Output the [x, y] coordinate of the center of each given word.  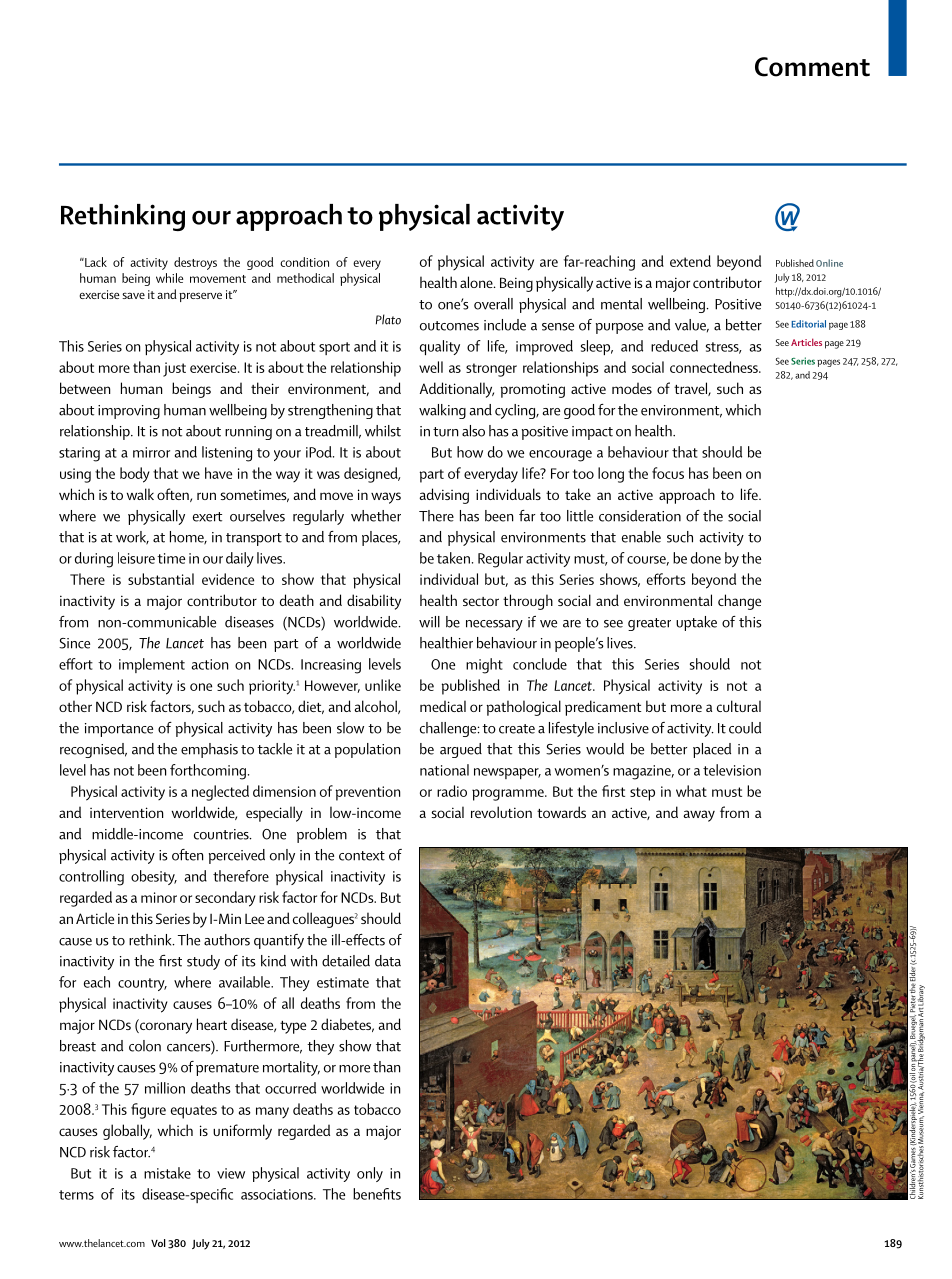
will [429, 622]
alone [477, 282]
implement [152, 665]
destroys [195, 263]
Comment [812, 67]
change [739, 602]
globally [127, 1132]
